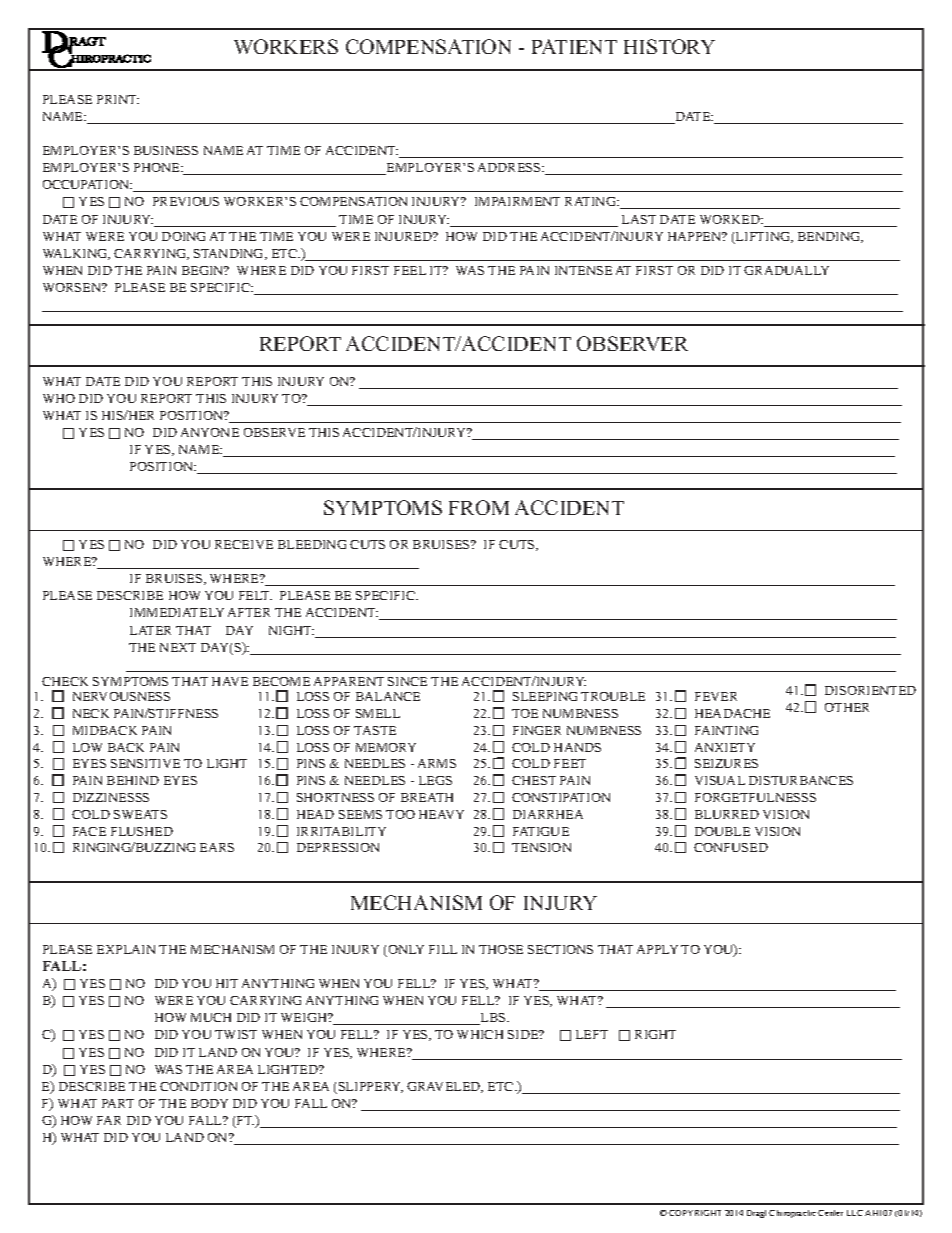 This document has width=952, height=1233. I want to click on SINCE, so click(407, 681).
